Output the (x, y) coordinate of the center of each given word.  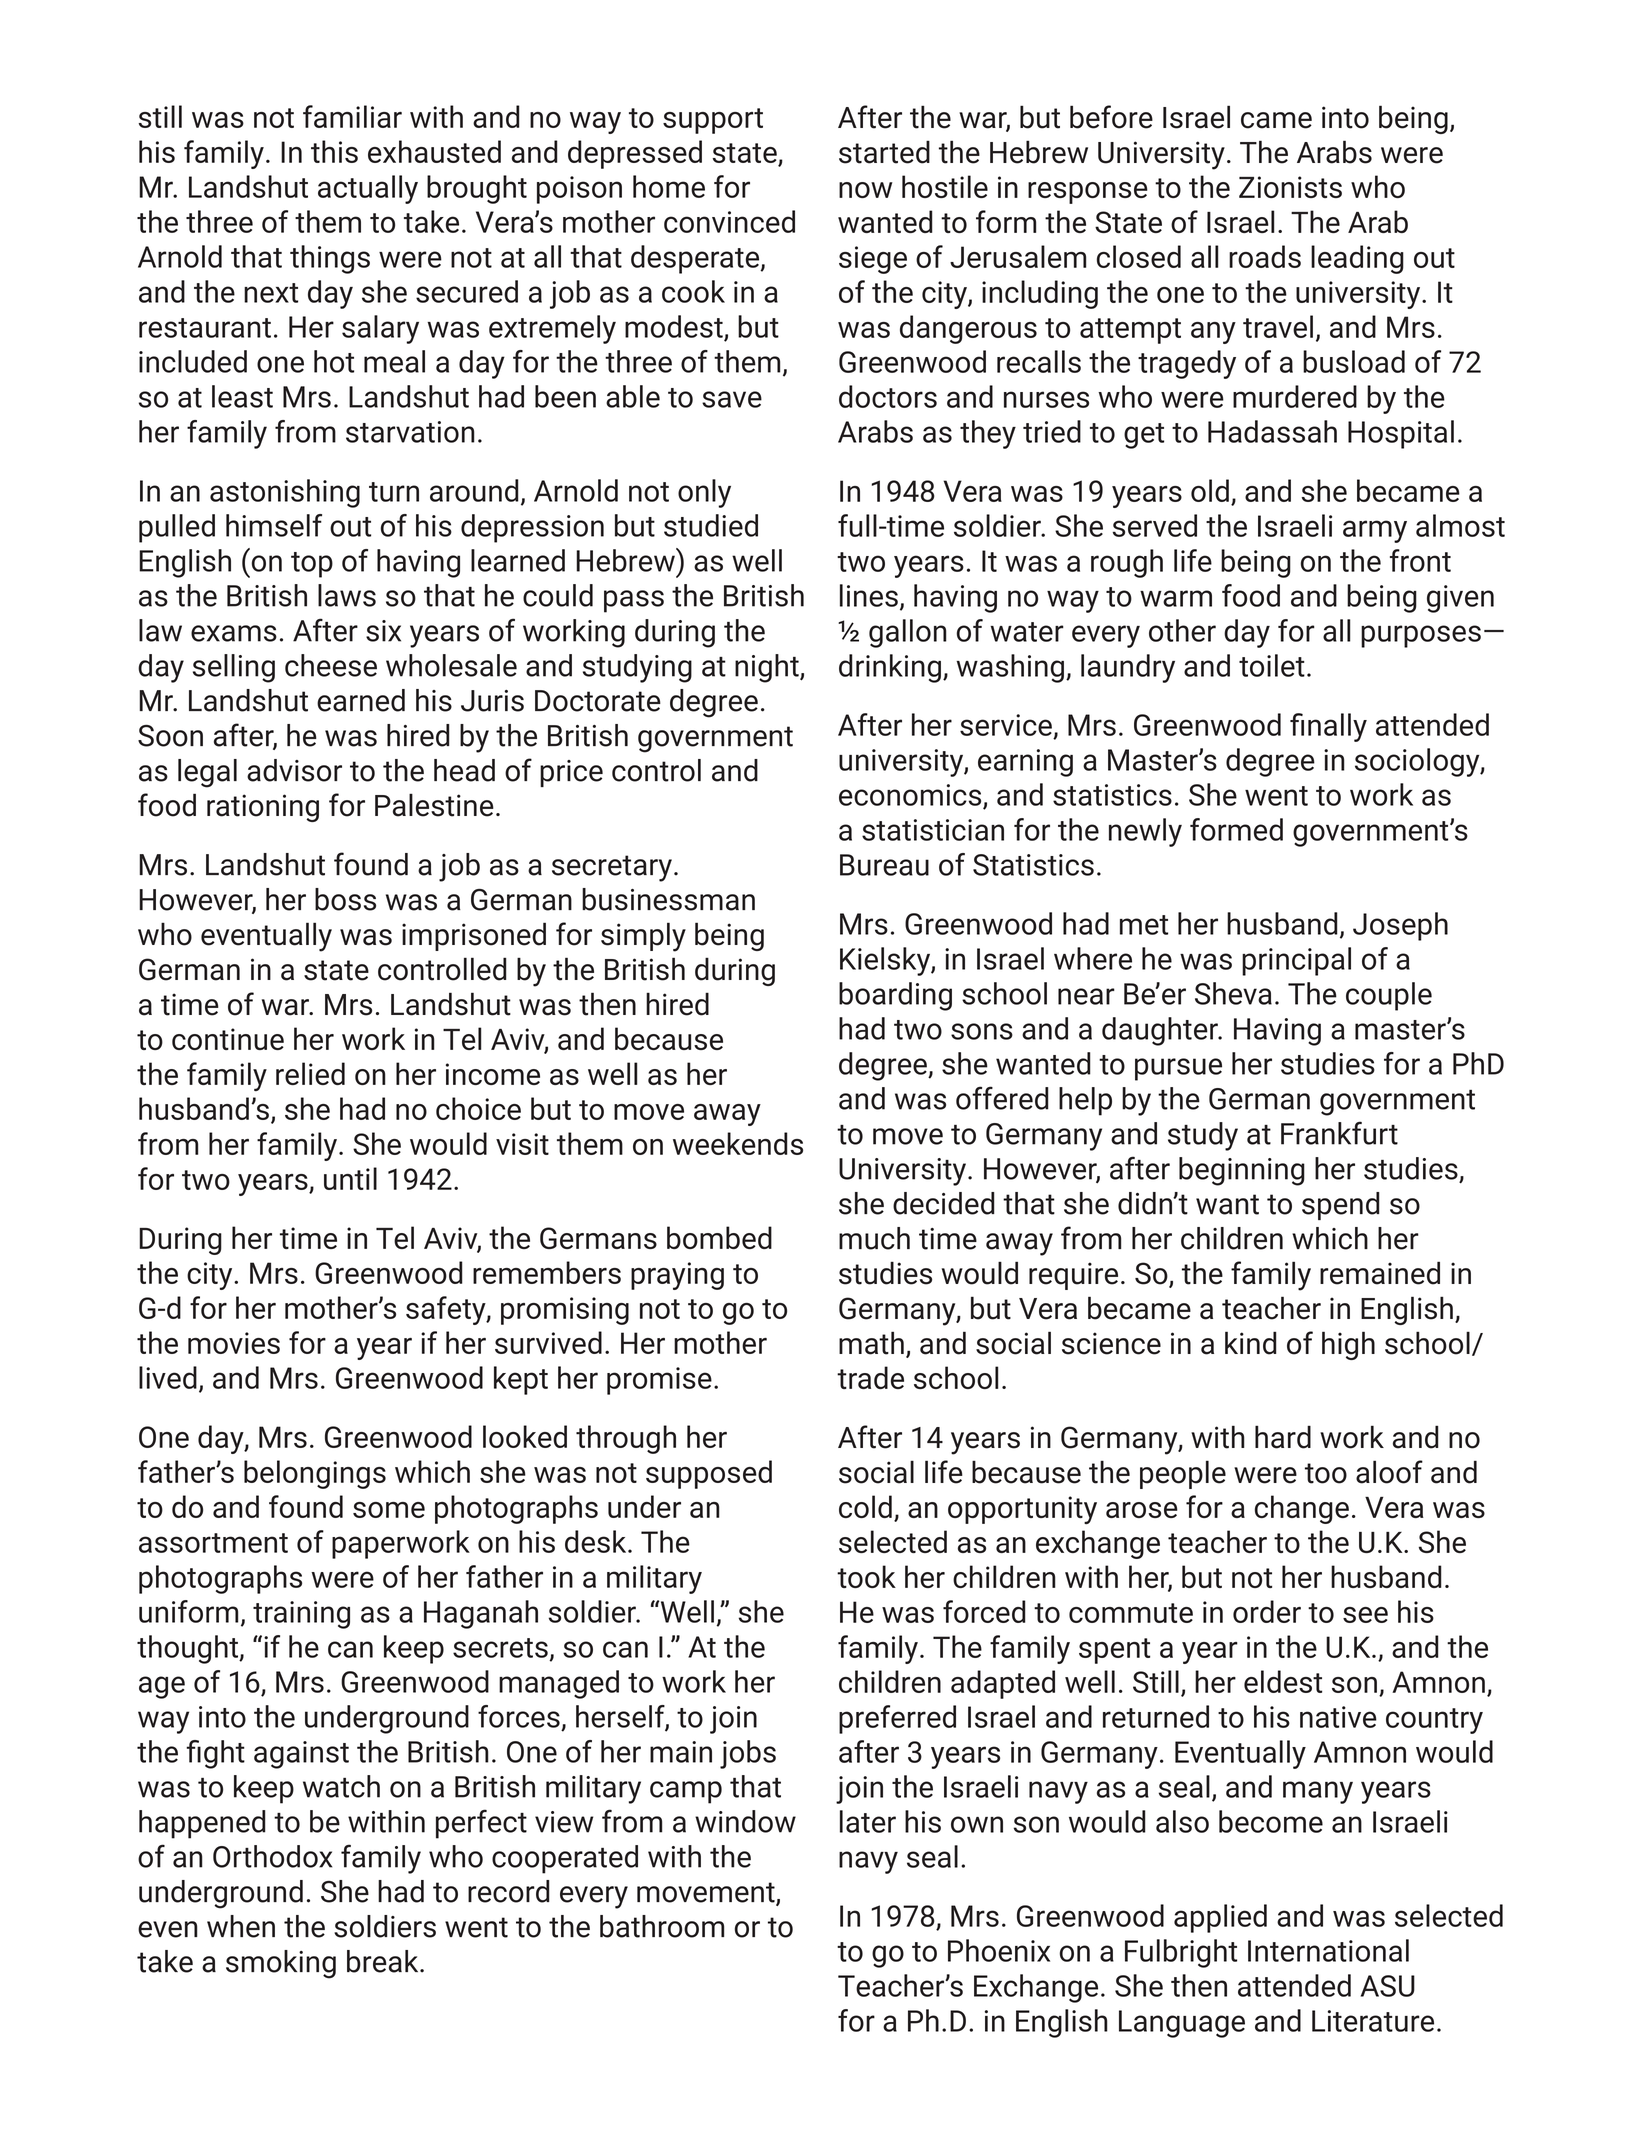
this (334, 151)
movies (234, 1343)
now (866, 190)
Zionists (1290, 187)
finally (1328, 727)
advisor (294, 770)
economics (911, 796)
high (1348, 1345)
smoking (281, 1964)
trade (870, 1377)
